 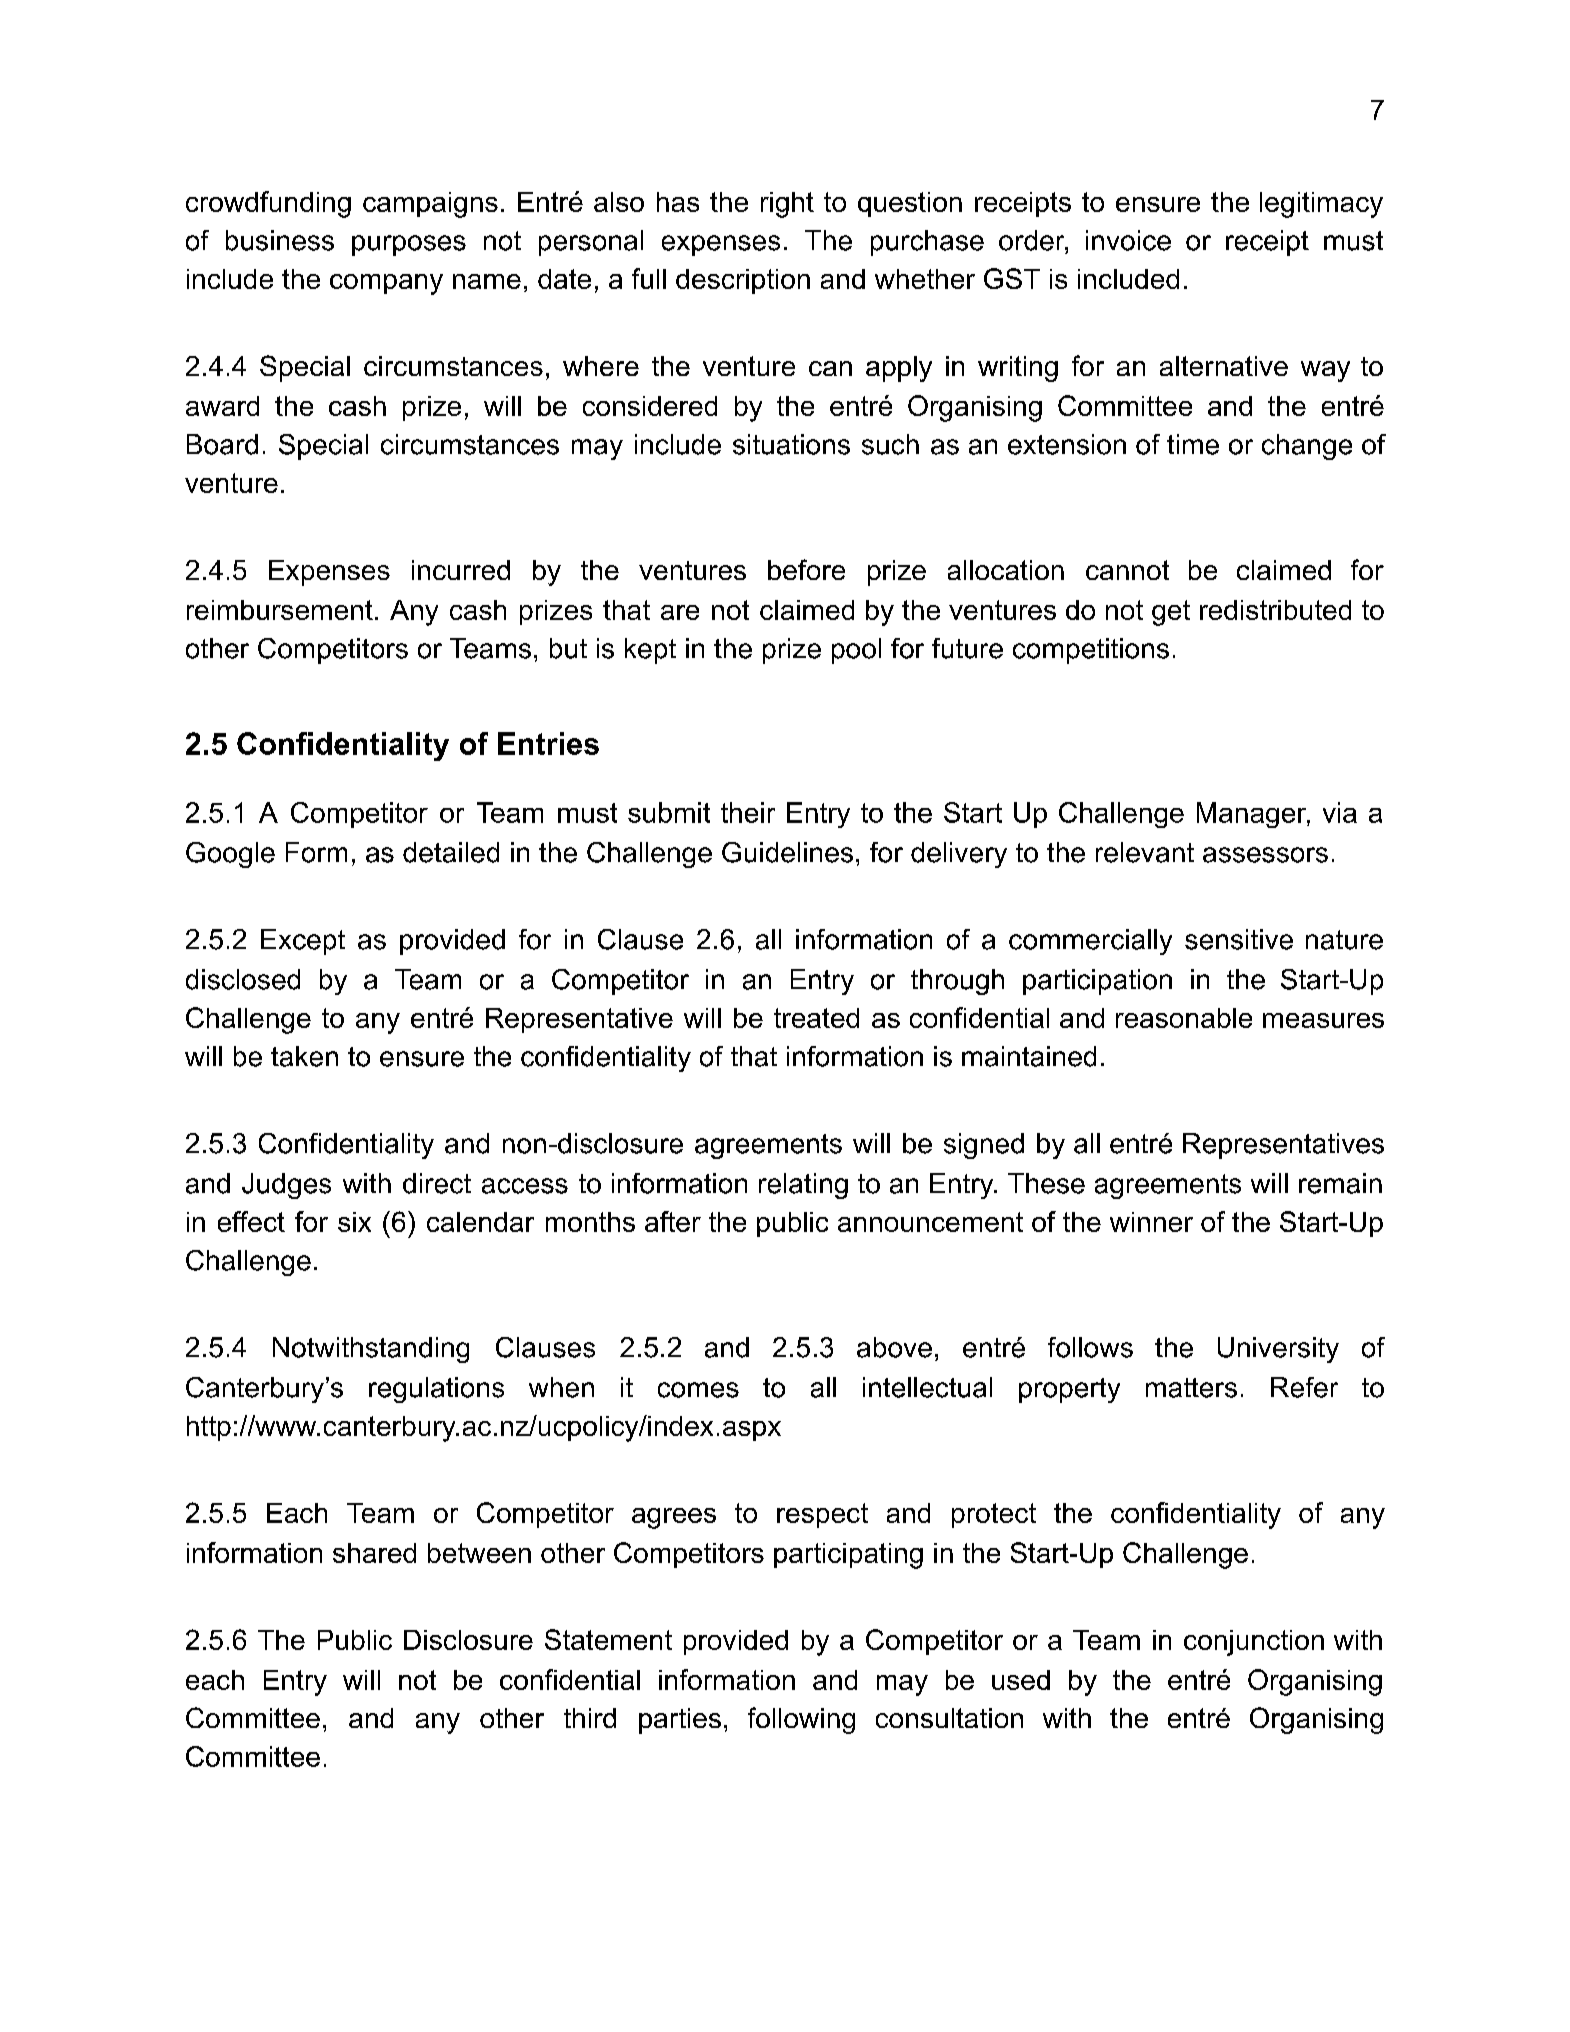 What do you see at coordinates (409, 245) in the screenshot?
I see `purposes` at bounding box center [409, 245].
